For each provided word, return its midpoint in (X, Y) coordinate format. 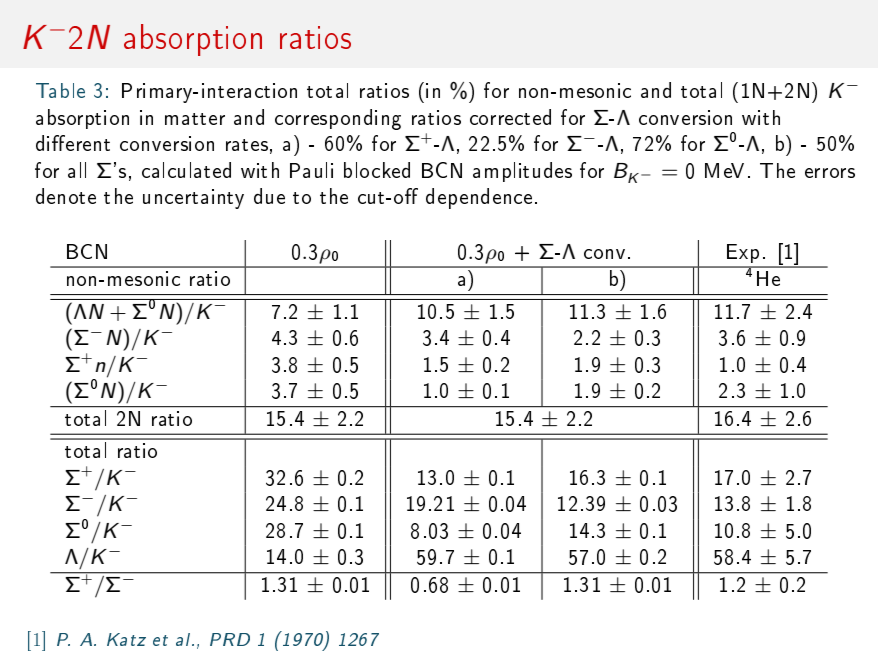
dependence (479, 198)
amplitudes (522, 172)
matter (195, 119)
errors (830, 173)
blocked (377, 170)
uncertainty (193, 199)
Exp (743, 253)
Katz (126, 639)
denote (66, 196)
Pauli (311, 170)
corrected (510, 117)
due (269, 196)
